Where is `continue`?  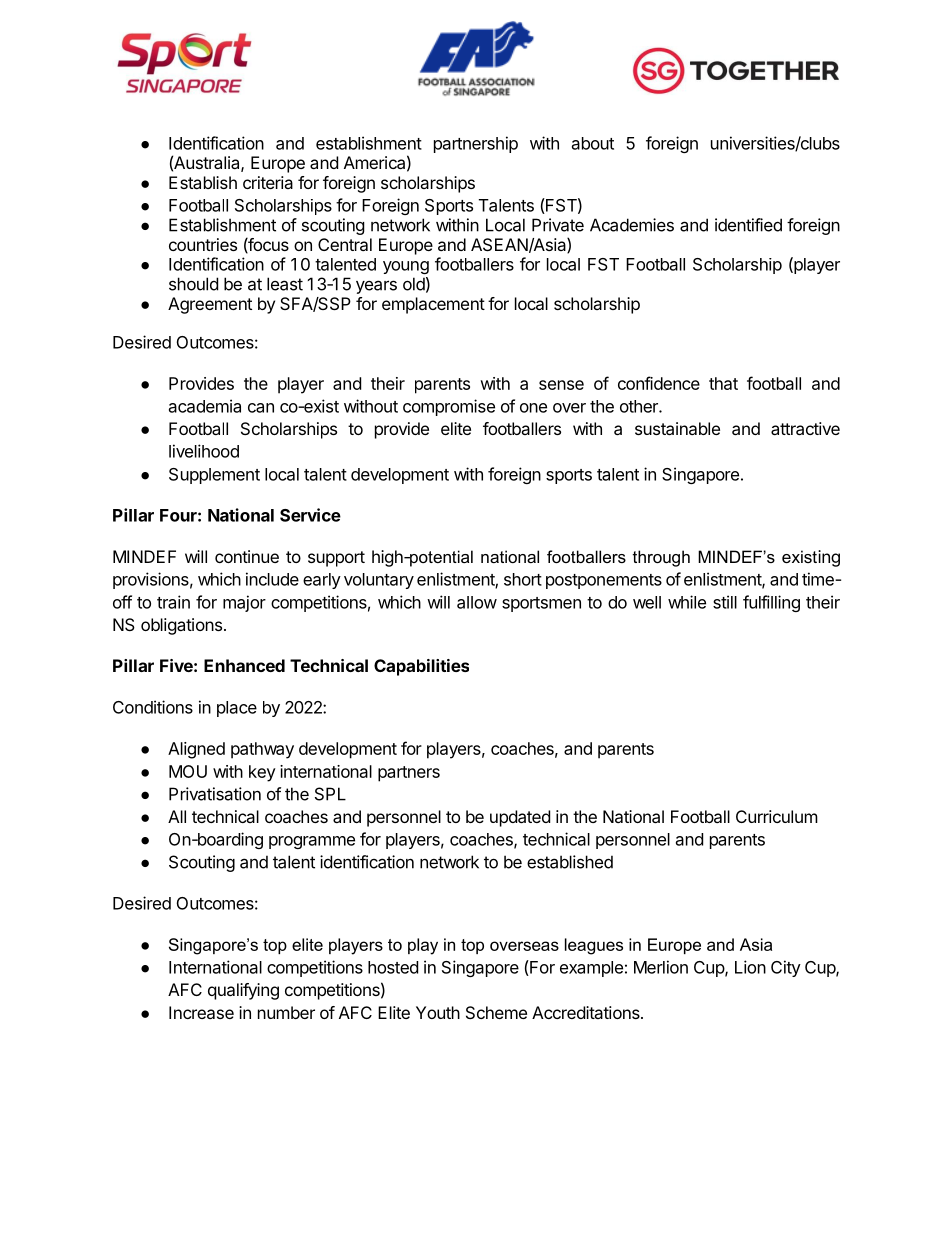 continue is located at coordinates (247, 556).
